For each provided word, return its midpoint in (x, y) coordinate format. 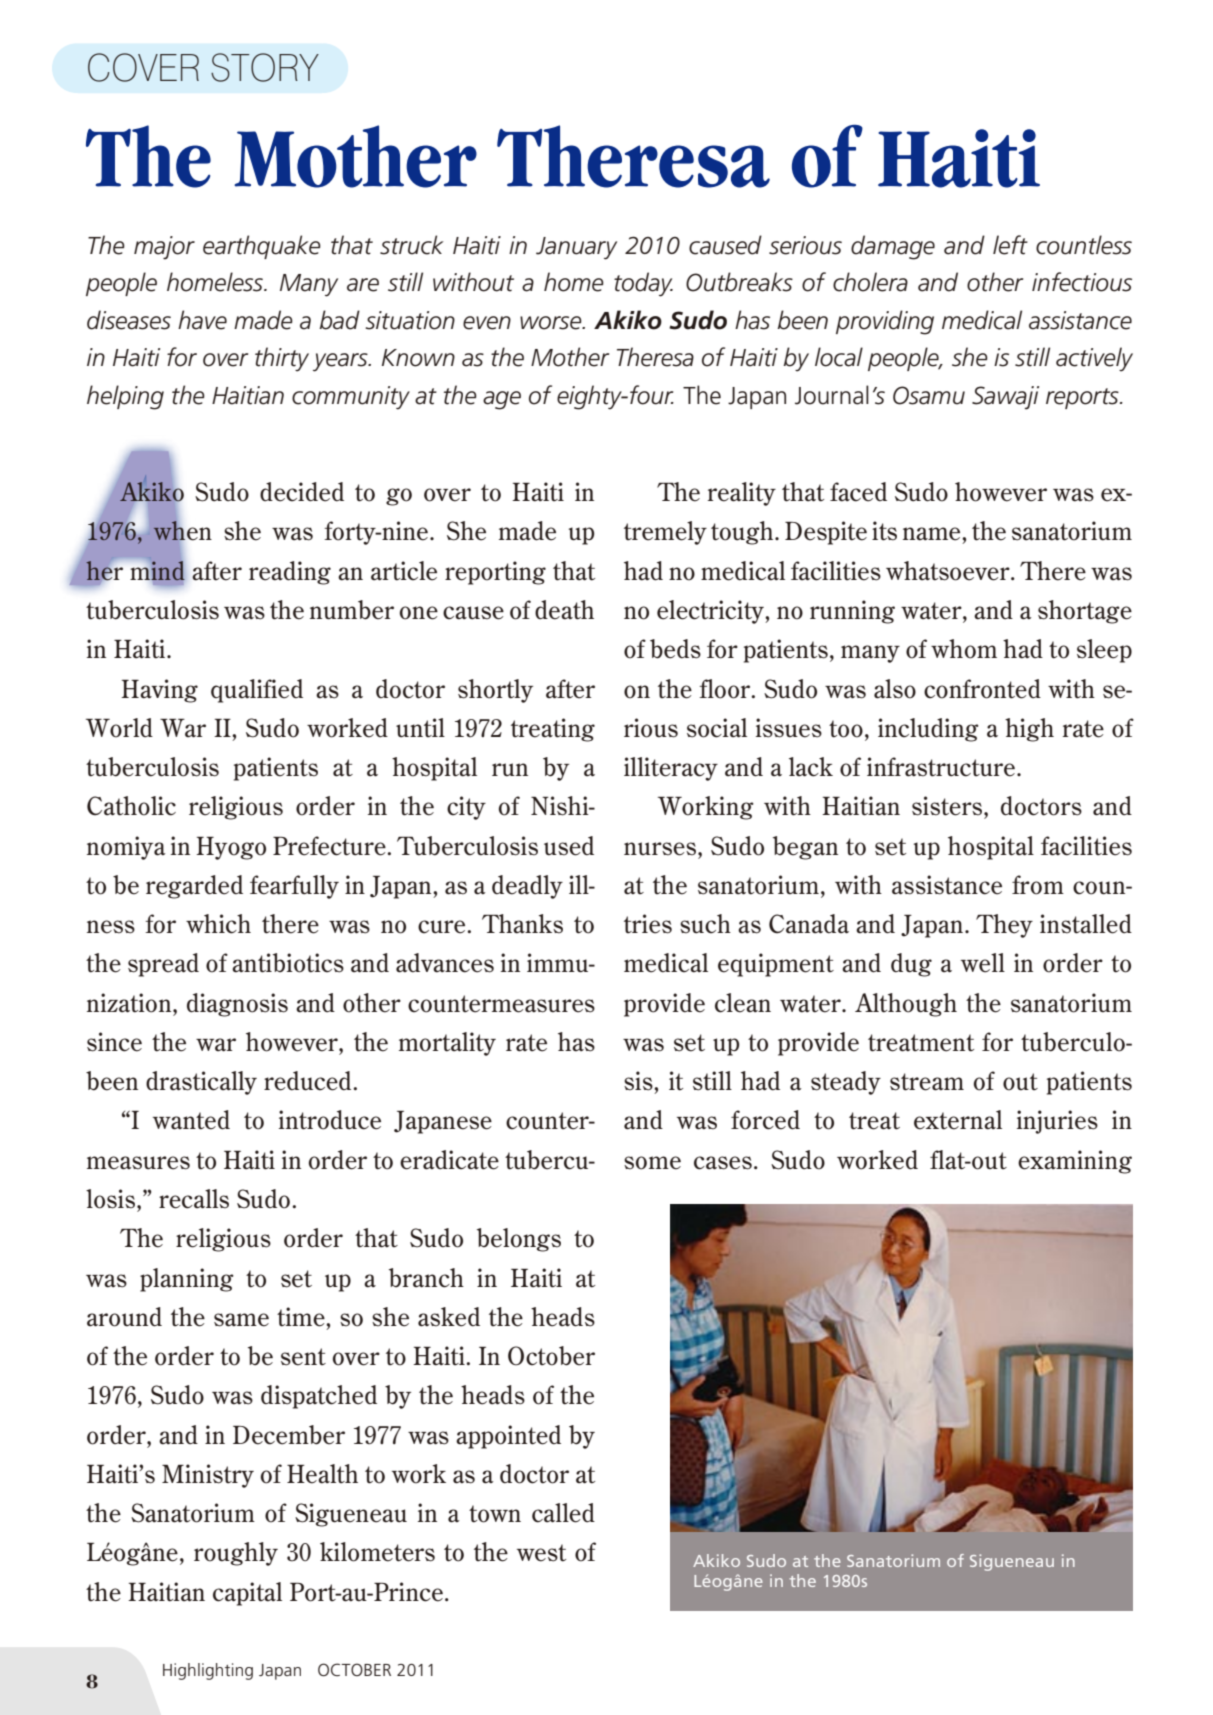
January (576, 248)
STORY (265, 67)
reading (290, 573)
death (564, 610)
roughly (236, 1554)
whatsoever (949, 571)
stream (927, 1082)
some (652, 1163)
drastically (201, 1083)
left (1010, 245)
